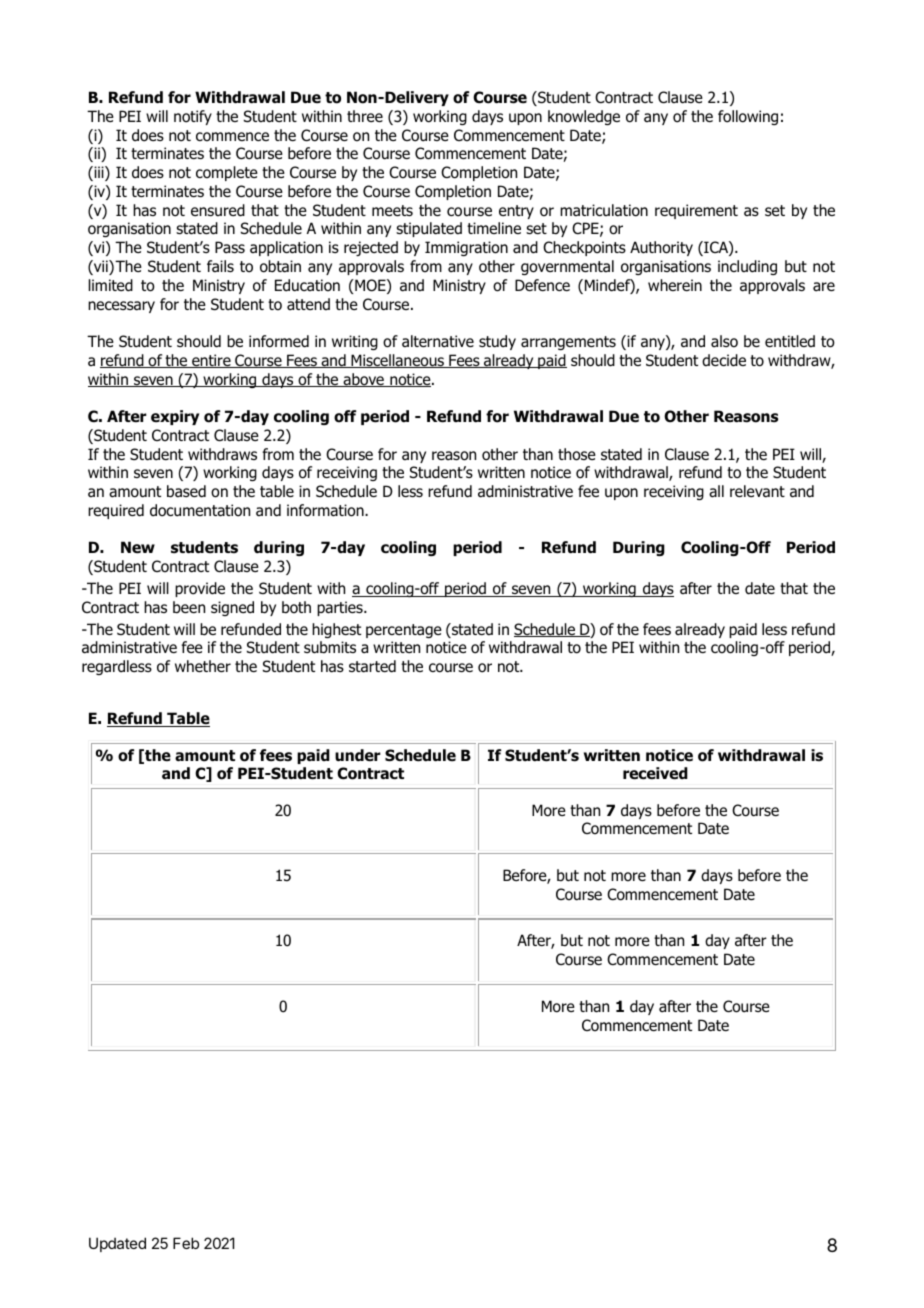  What do you see at coordinates (186, 491) in the screenshot?
I see `based` at bounding box center [186, 491].
